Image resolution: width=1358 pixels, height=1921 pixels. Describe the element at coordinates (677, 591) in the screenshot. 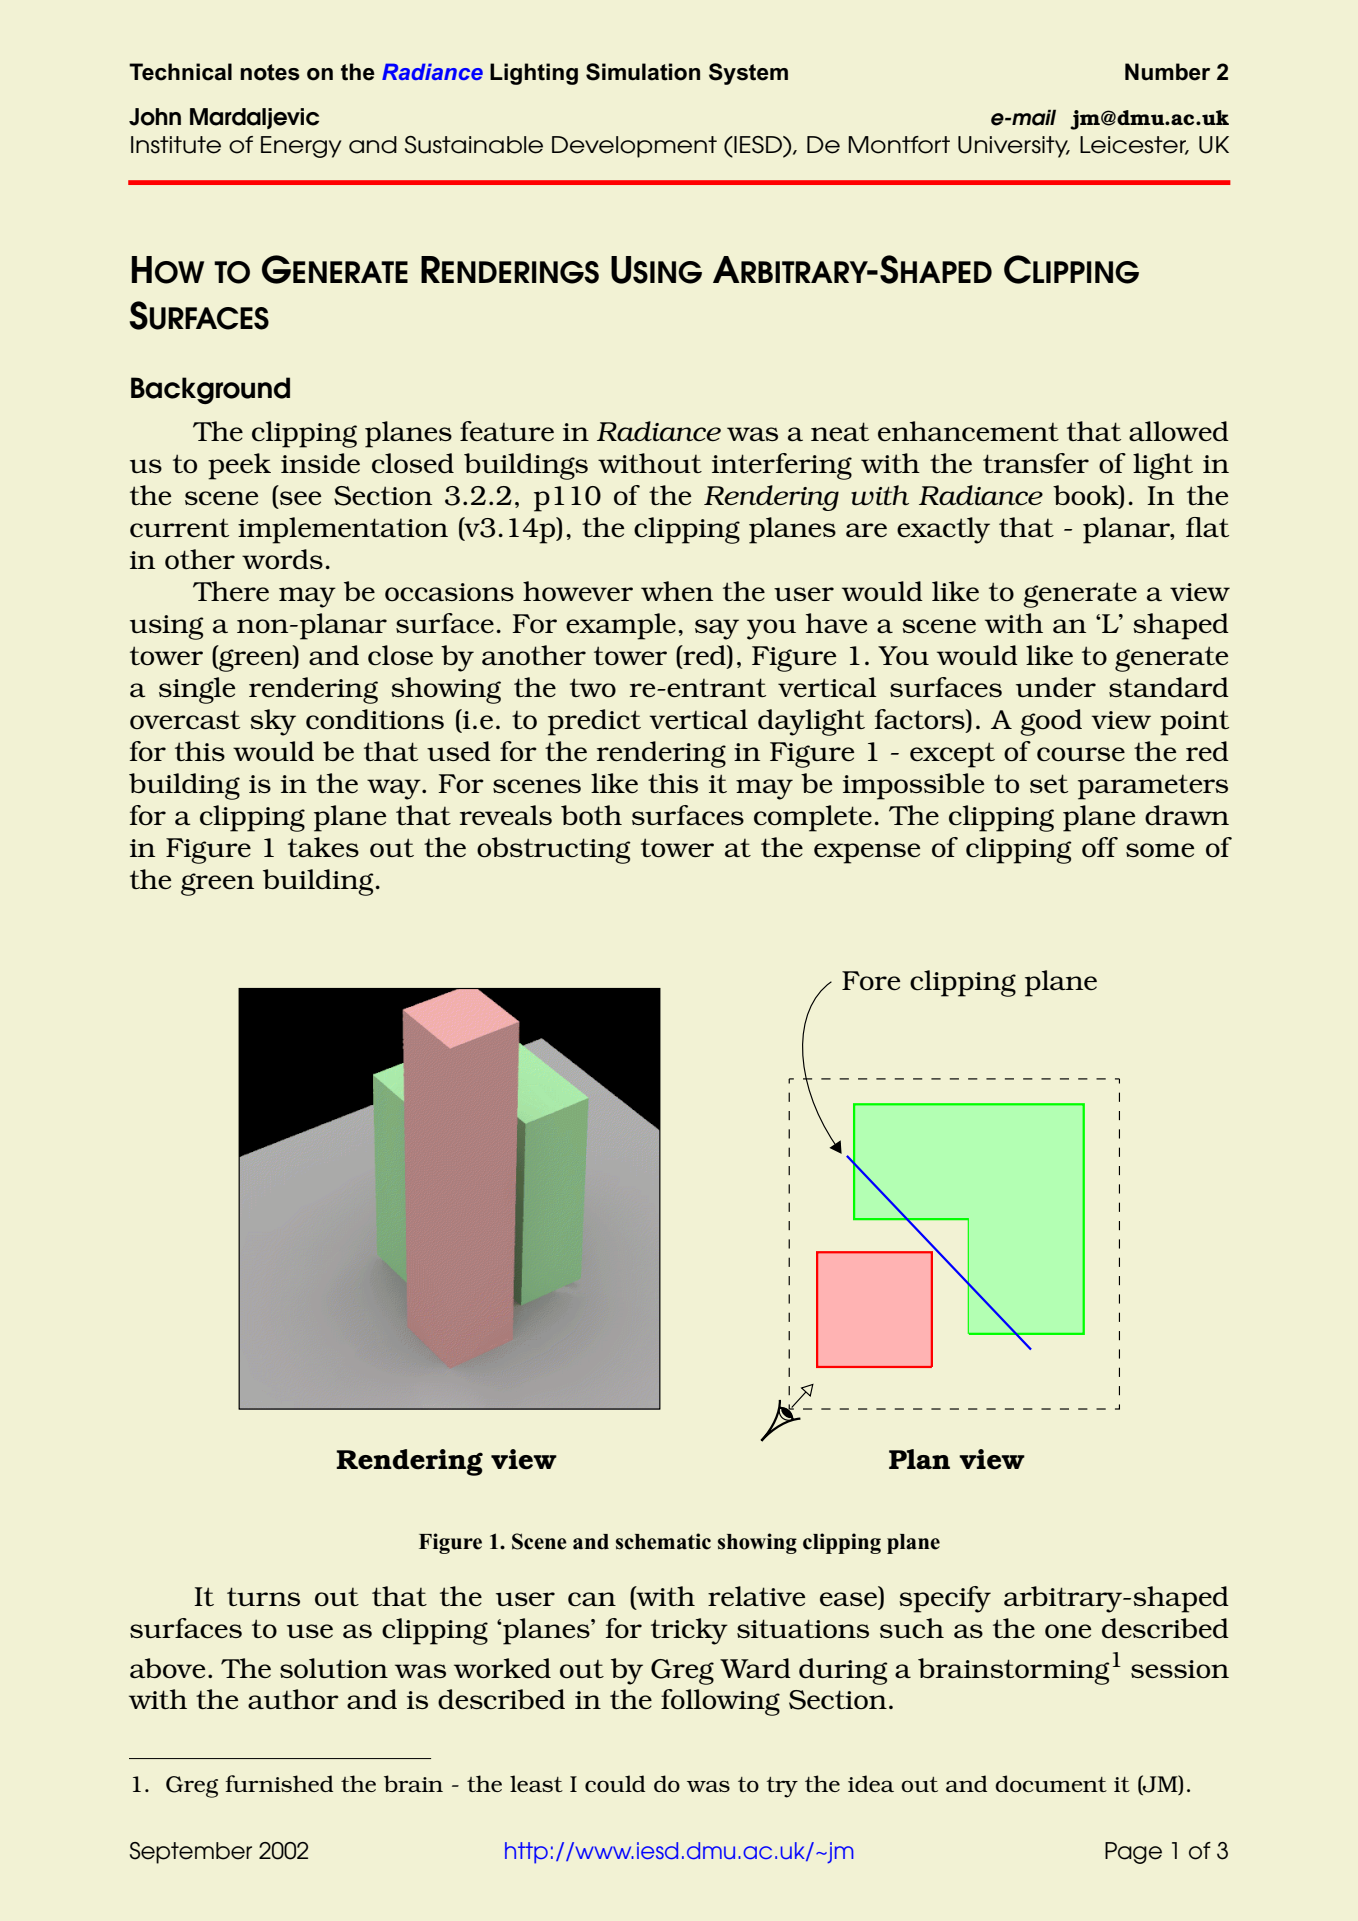

I see `when` at that location.
